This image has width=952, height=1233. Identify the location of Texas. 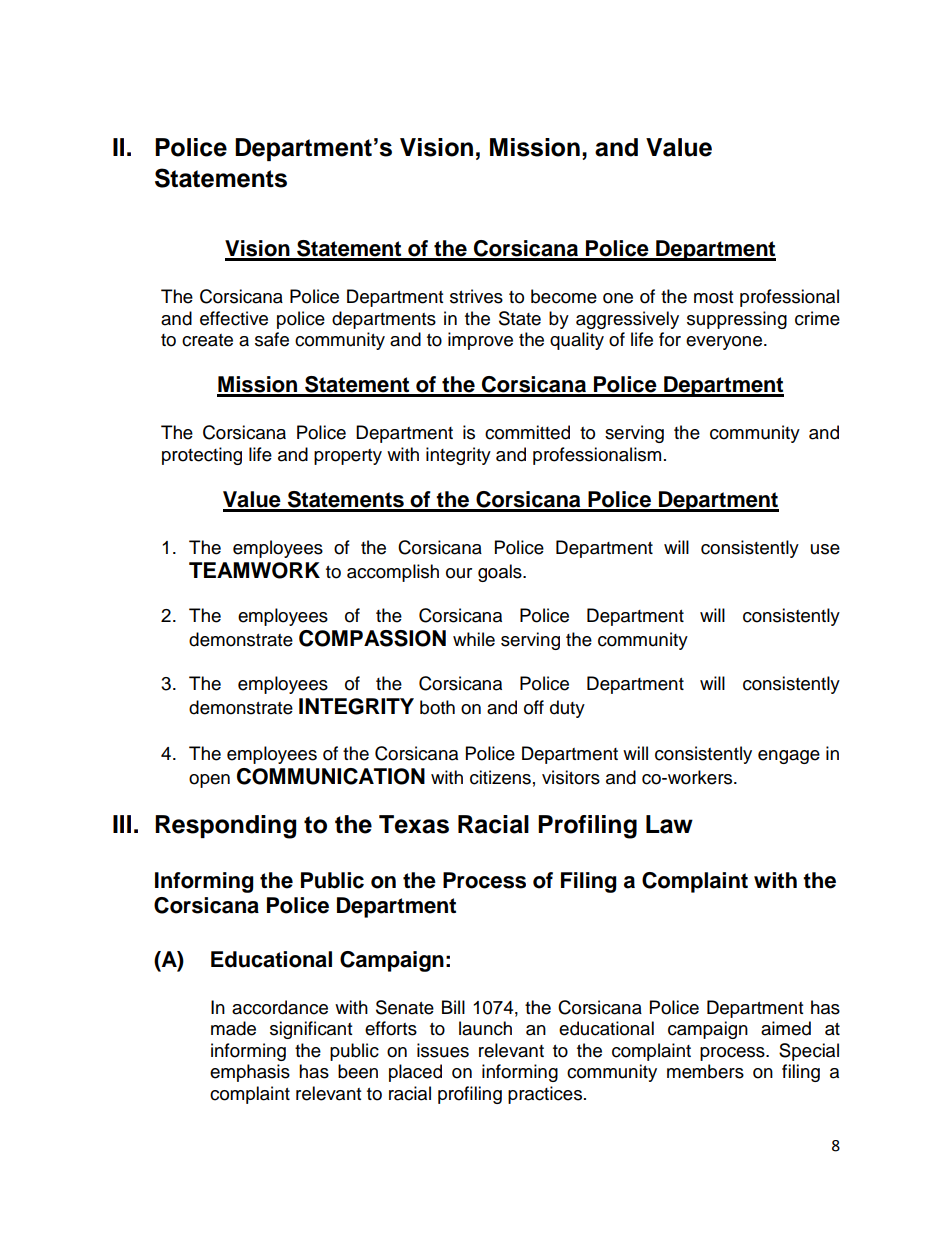
(414, 824).
